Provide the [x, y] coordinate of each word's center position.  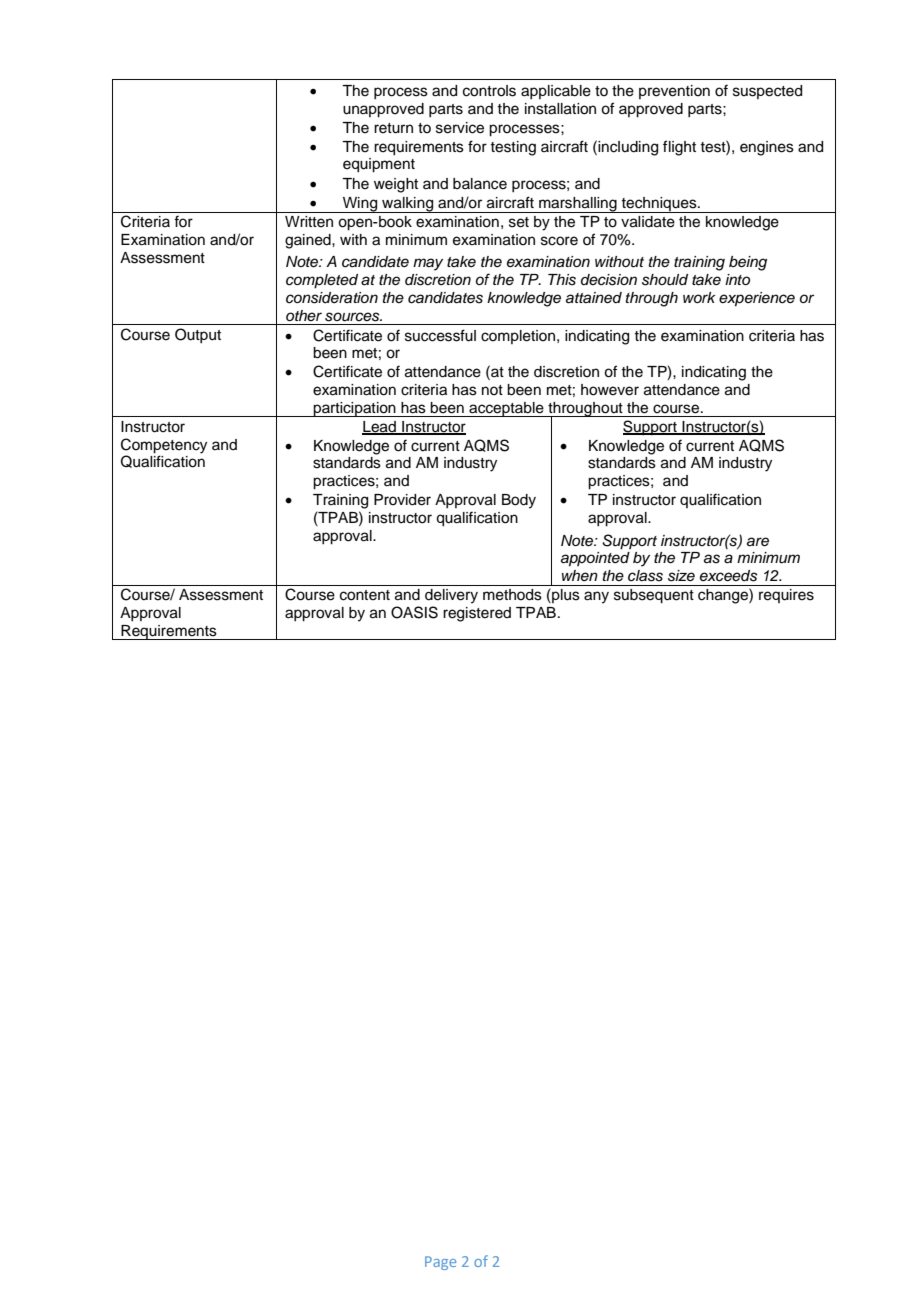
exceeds [728, 576]
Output [198, 335]
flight [679, 148]
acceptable [506, 409]
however [610, 390]
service [460, 128]
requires [786, 596]
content [365, 595]
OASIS [414, 612]
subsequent [654, 596]
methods [512, 595]
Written [309, 222]
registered [477, 614]
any [596, 597]
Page [440, 1263]
